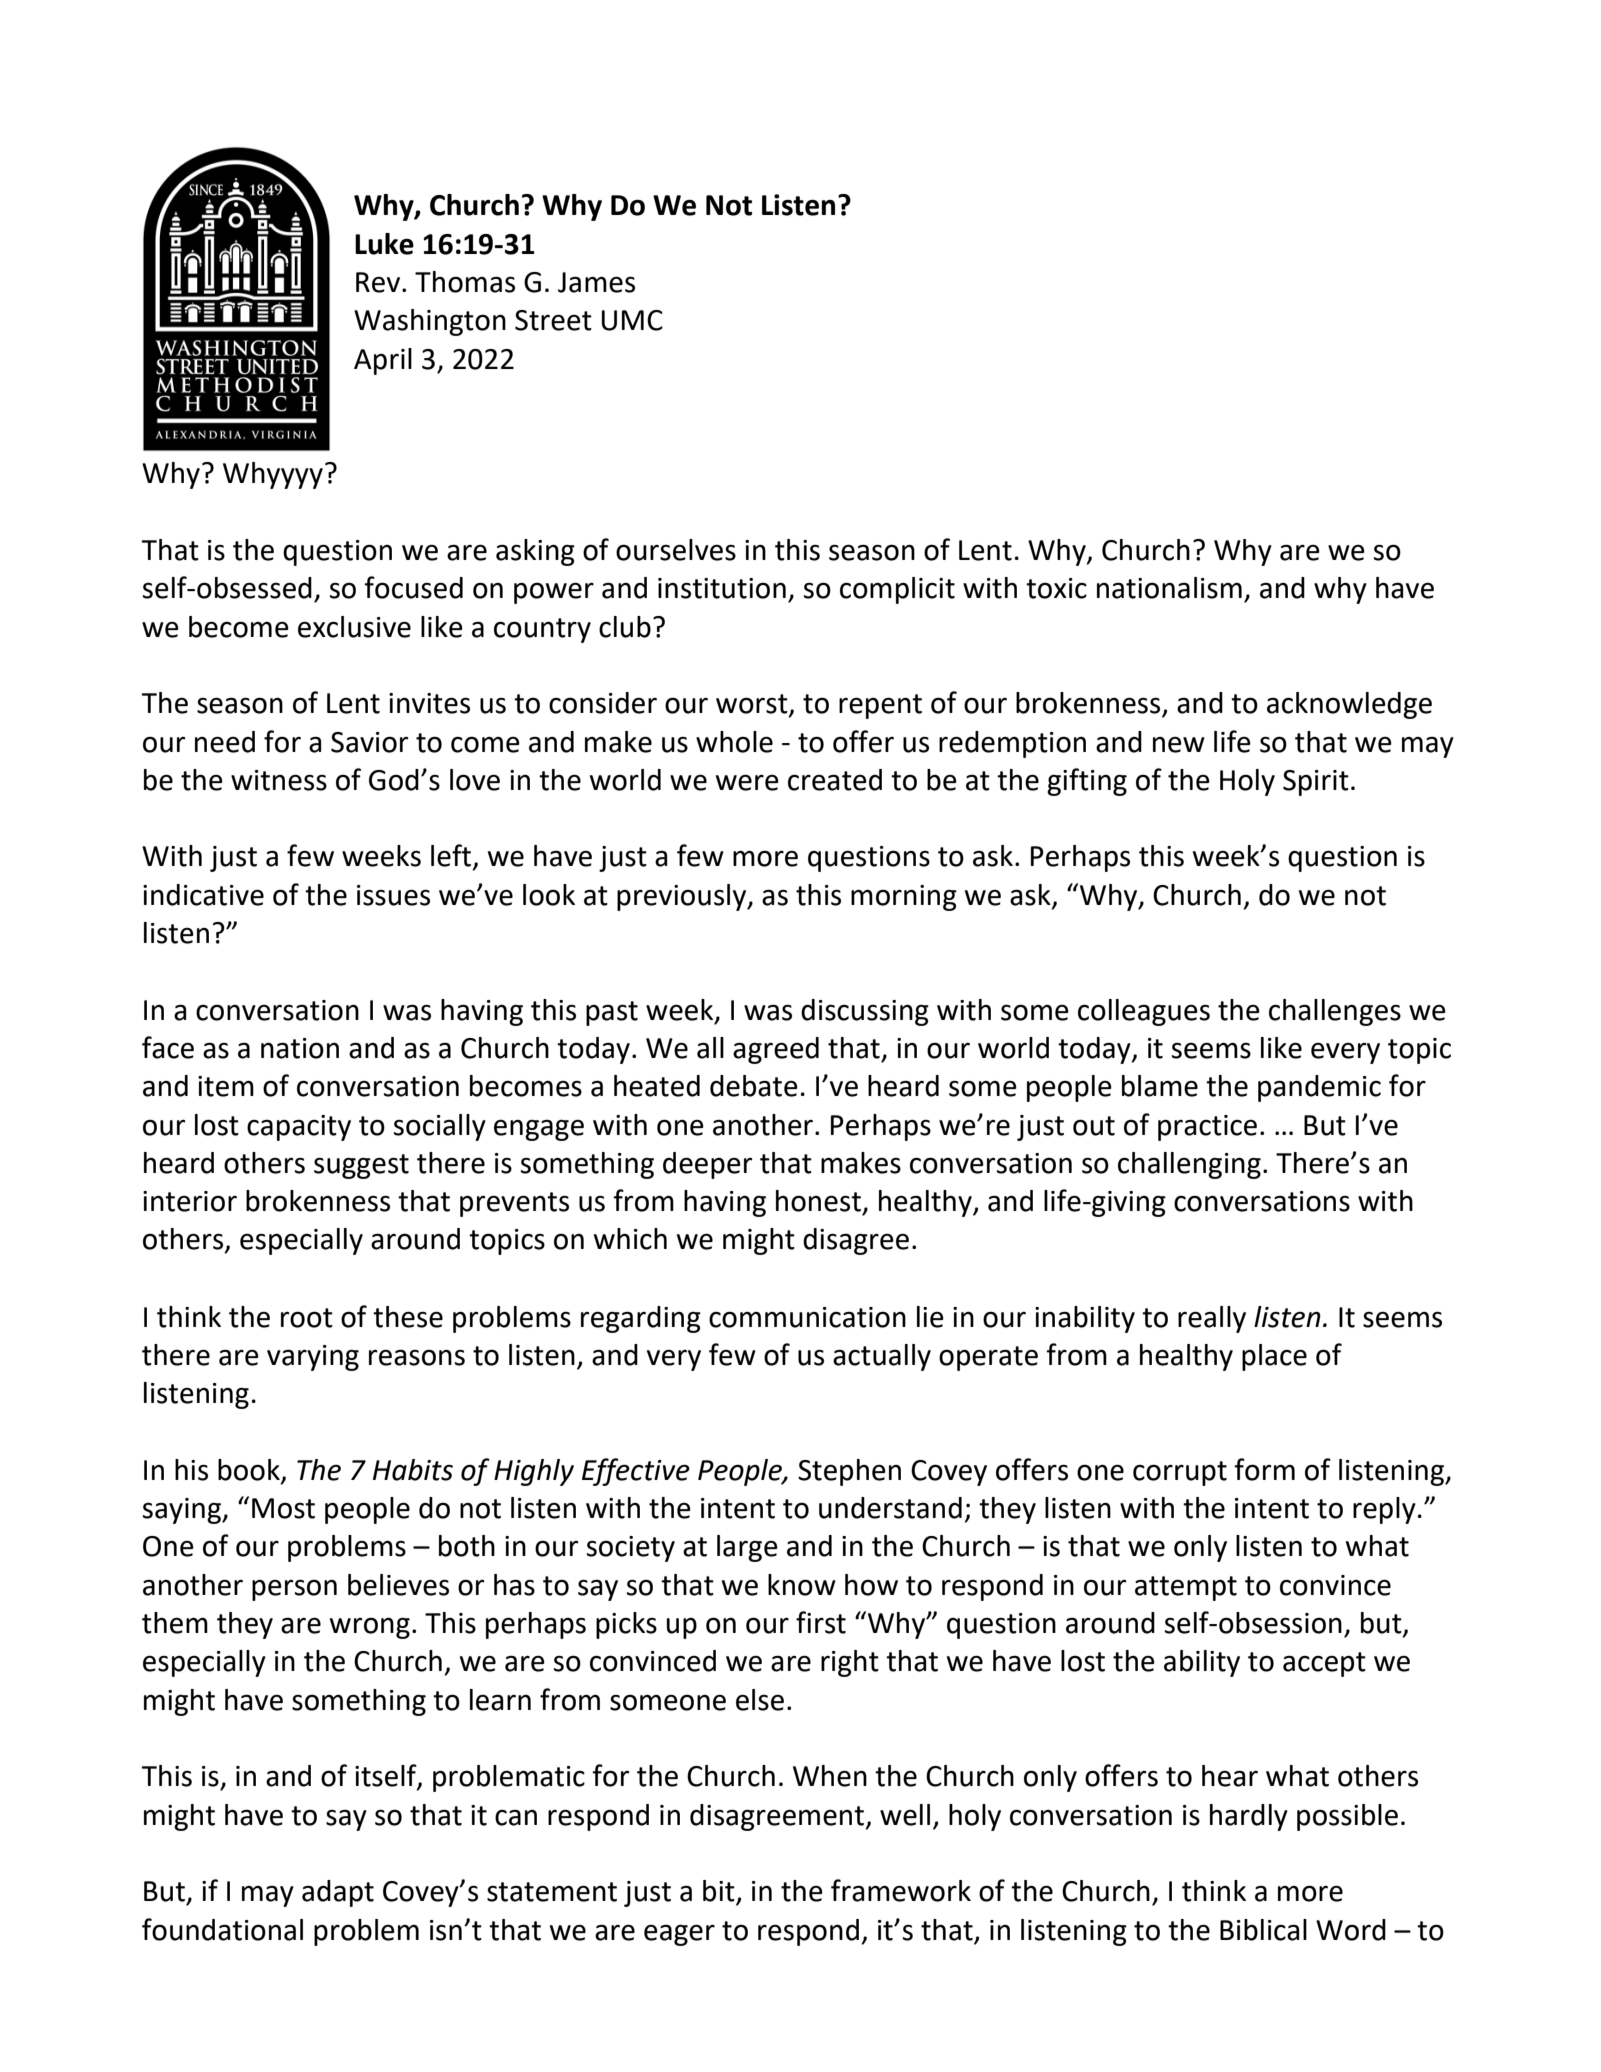 The image size is (1601, 2072). What do you see at coordinates (722, 588) in the screenshot?
I see `institution` at bounding box center [722, 588].
